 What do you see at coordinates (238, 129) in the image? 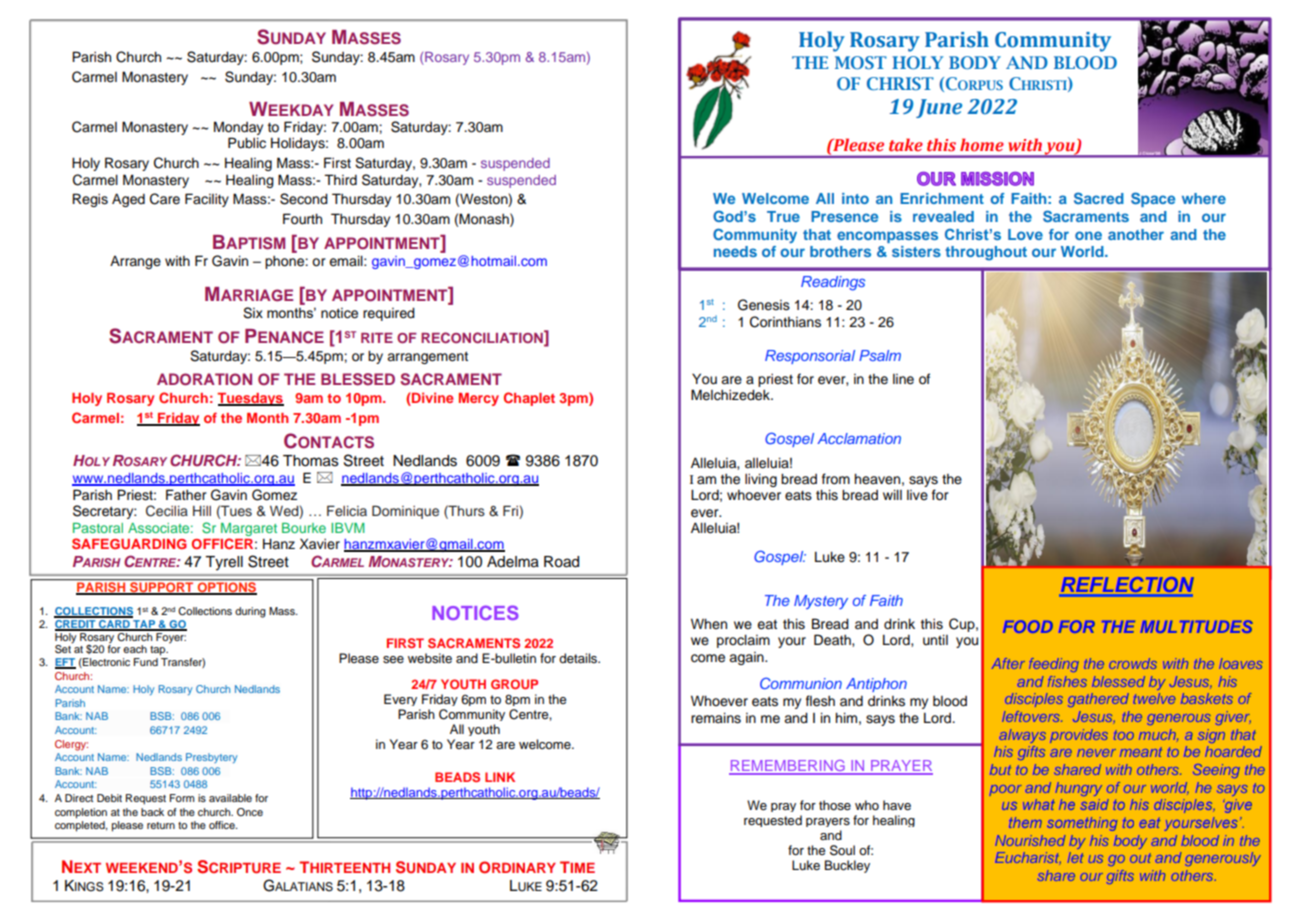
I see `Monday` at bounding box center [238, 129].
